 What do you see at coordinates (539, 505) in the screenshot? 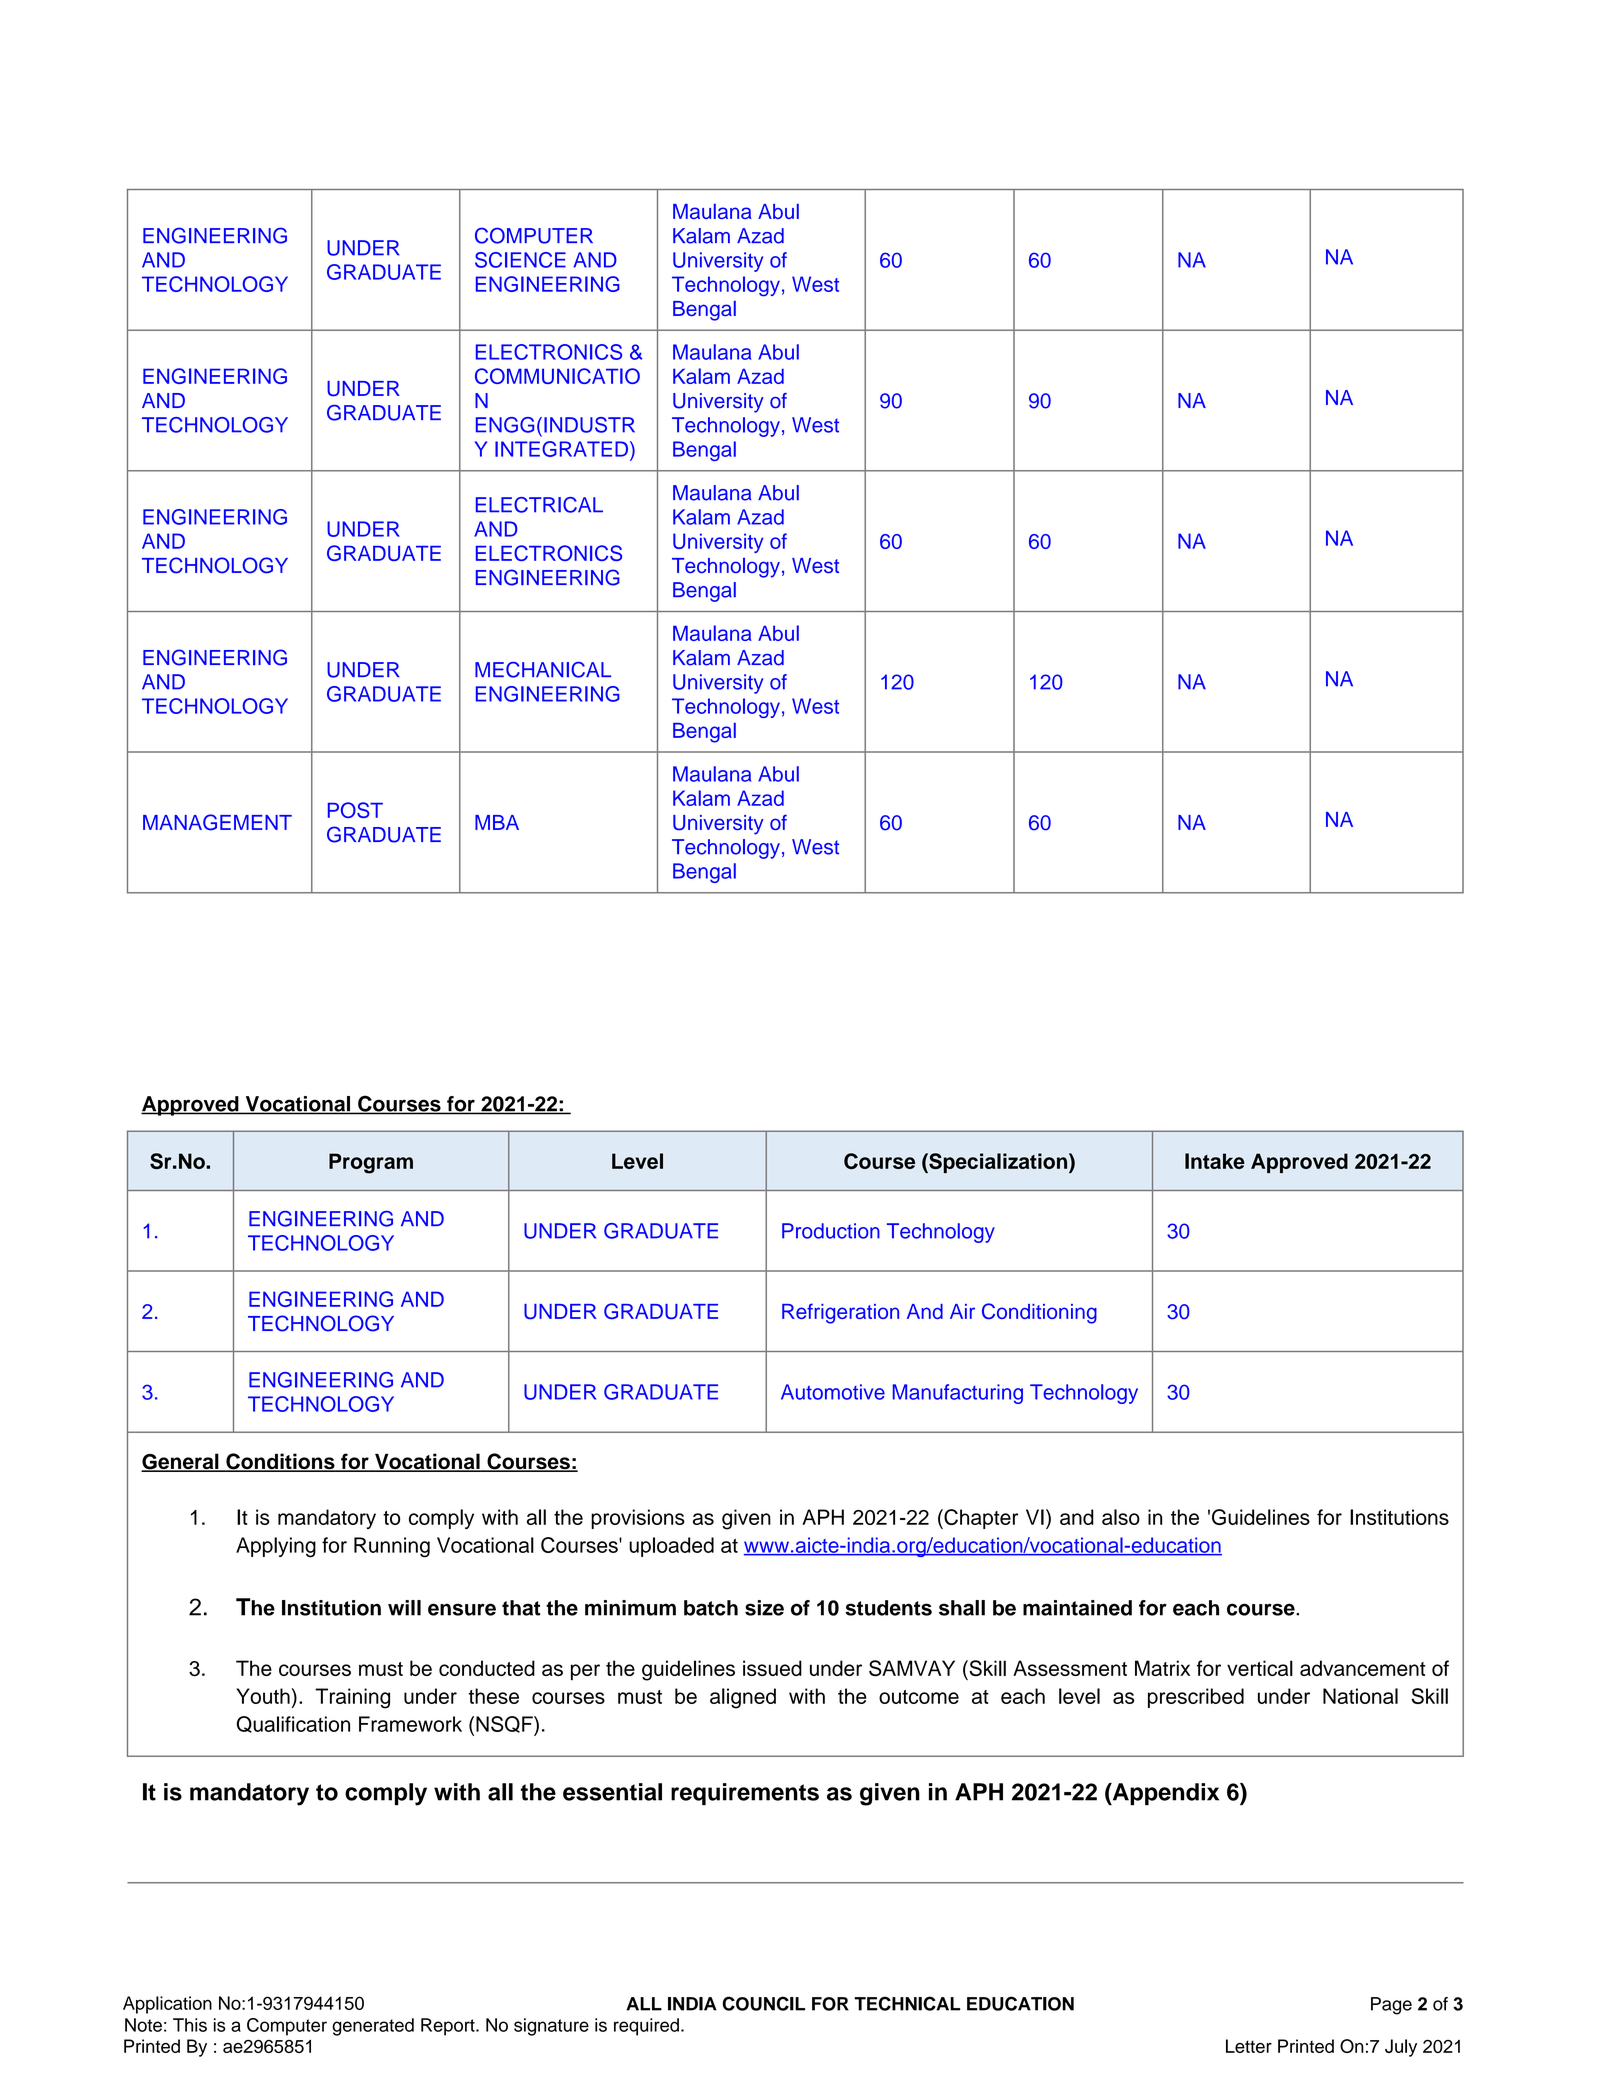
I see `ELECTRICAL` at bounding box center [539, 505].
